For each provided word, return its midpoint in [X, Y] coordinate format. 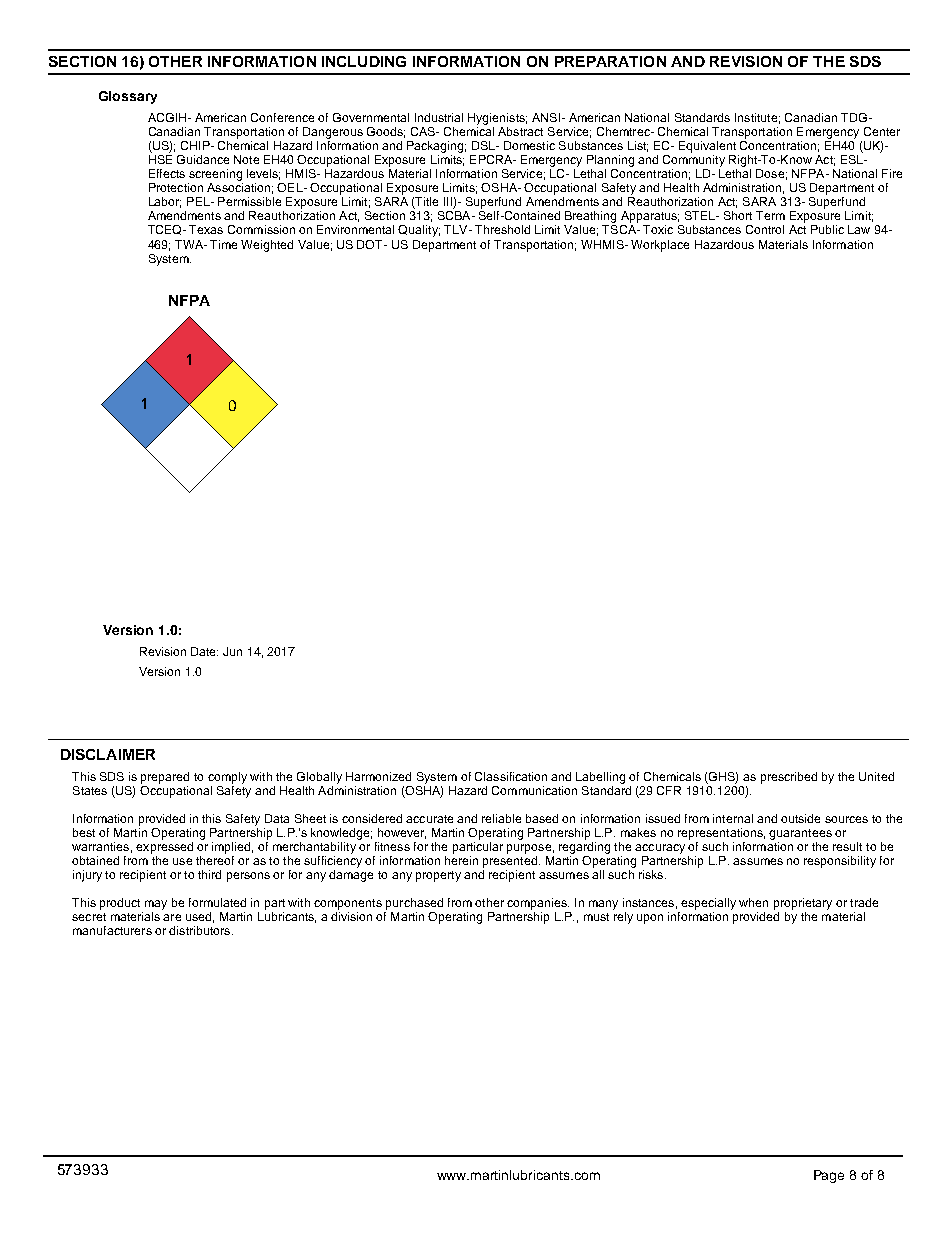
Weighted [267, 246]
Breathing [590, 218]
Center [882, 131]
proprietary [803, 904]
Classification [511, 776]
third [209, 874]
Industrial [439, 117]
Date [204, 651]
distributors [201, 930]
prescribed [789, 778]
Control [765, 229]
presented [511, 862]
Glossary [128, 97]
